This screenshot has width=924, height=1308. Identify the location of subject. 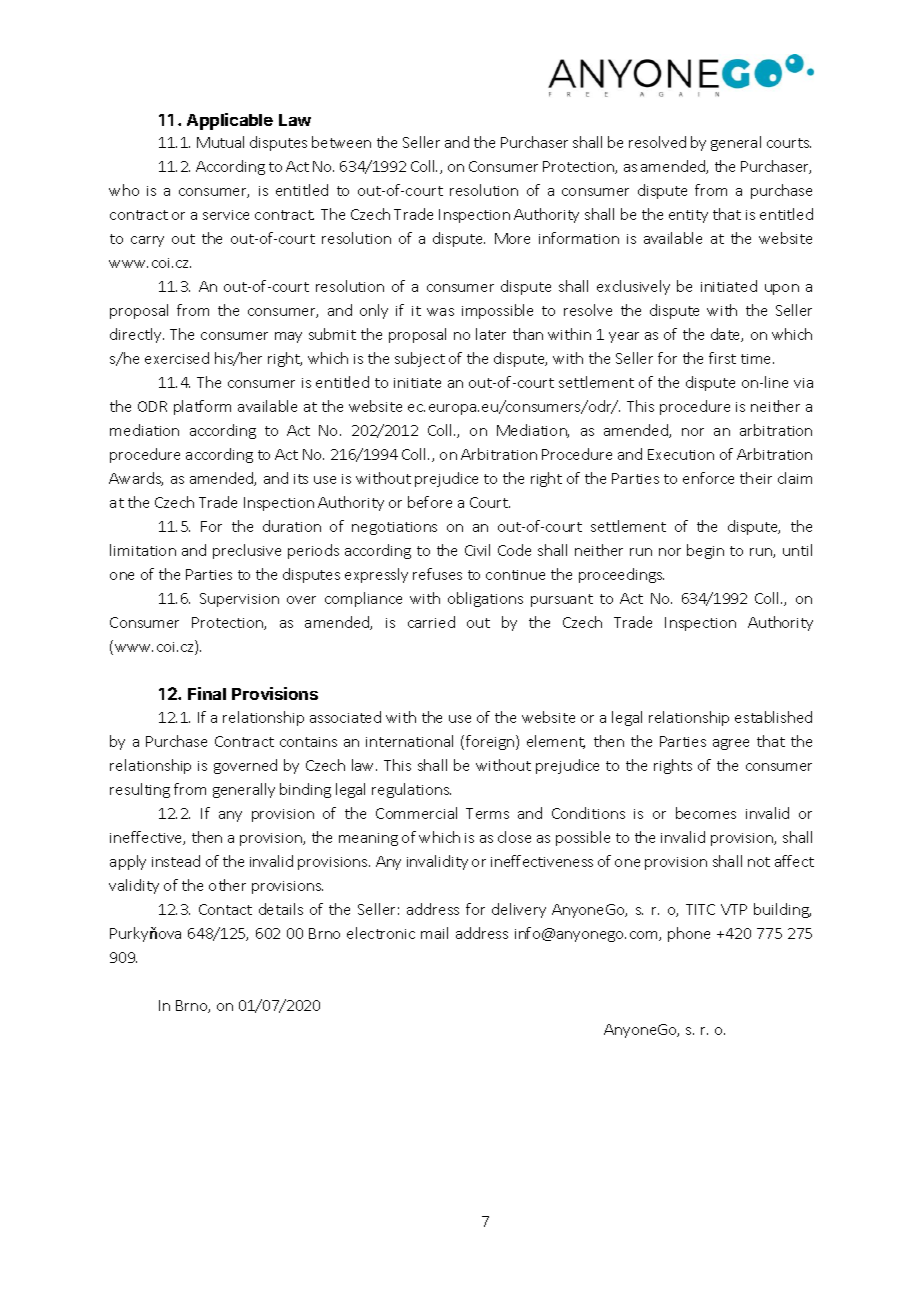
(420, 359).
